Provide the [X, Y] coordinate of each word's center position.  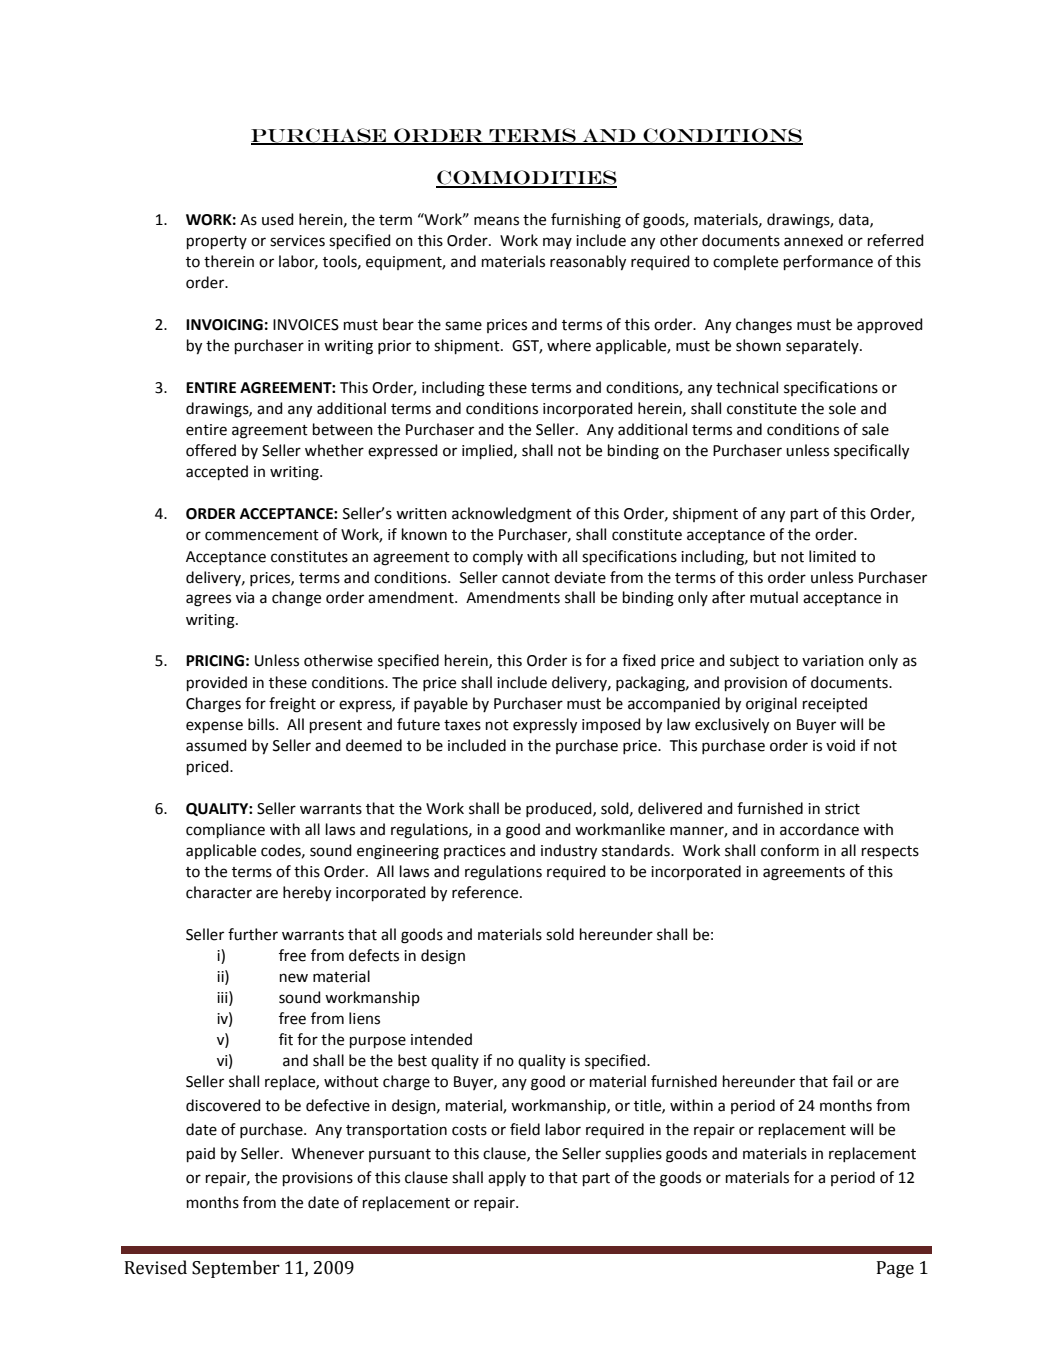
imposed [611, 725]
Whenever [328, 1153]
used [278, 219]
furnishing [586, 221]
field [525, 1129]
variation [833, 661]
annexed [813, 240]
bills [262, 724]
